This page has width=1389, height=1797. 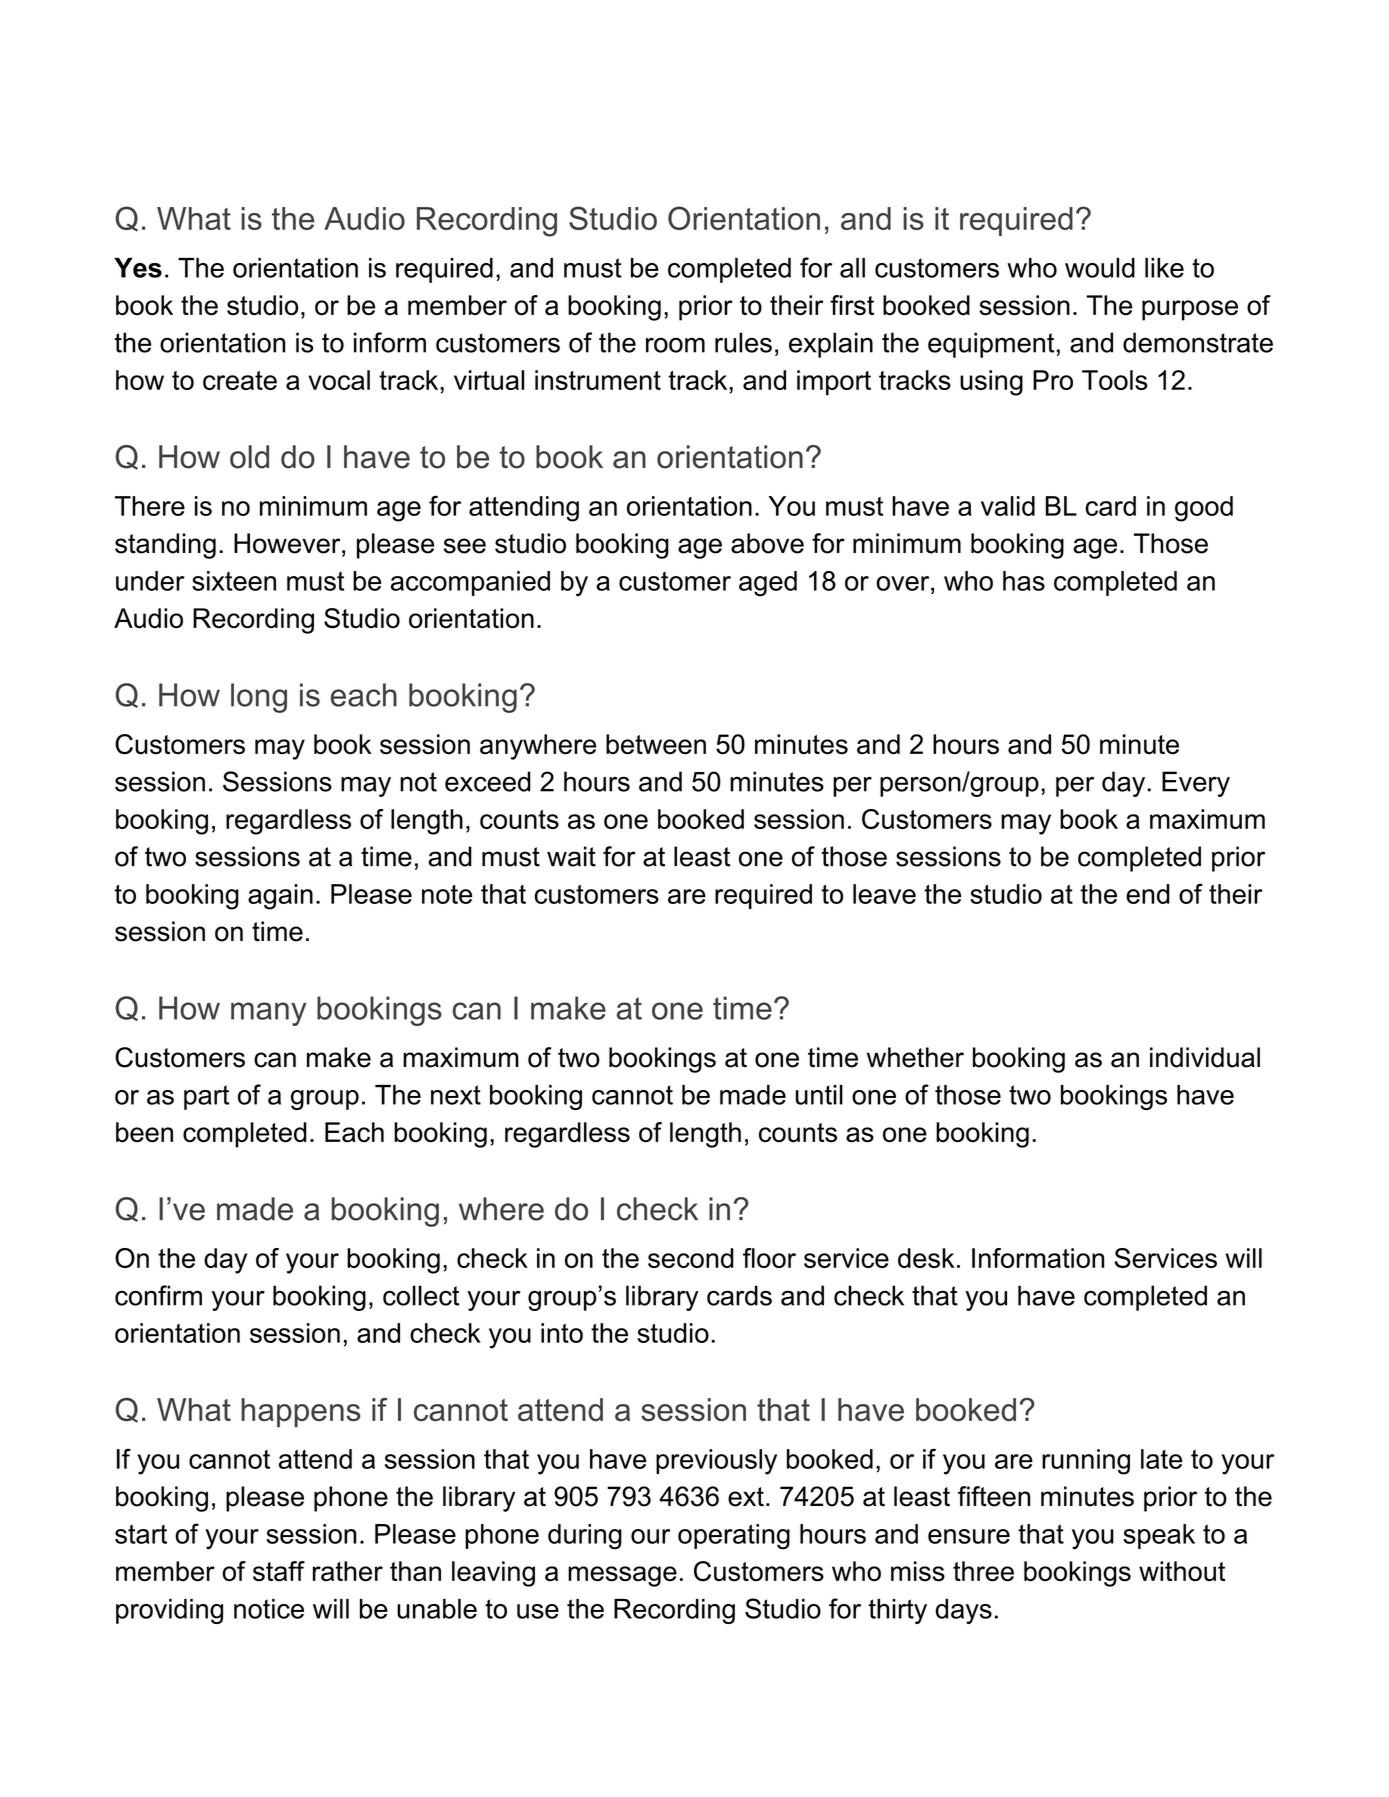 I want to click on desk, so click(x=926, y=1258).
